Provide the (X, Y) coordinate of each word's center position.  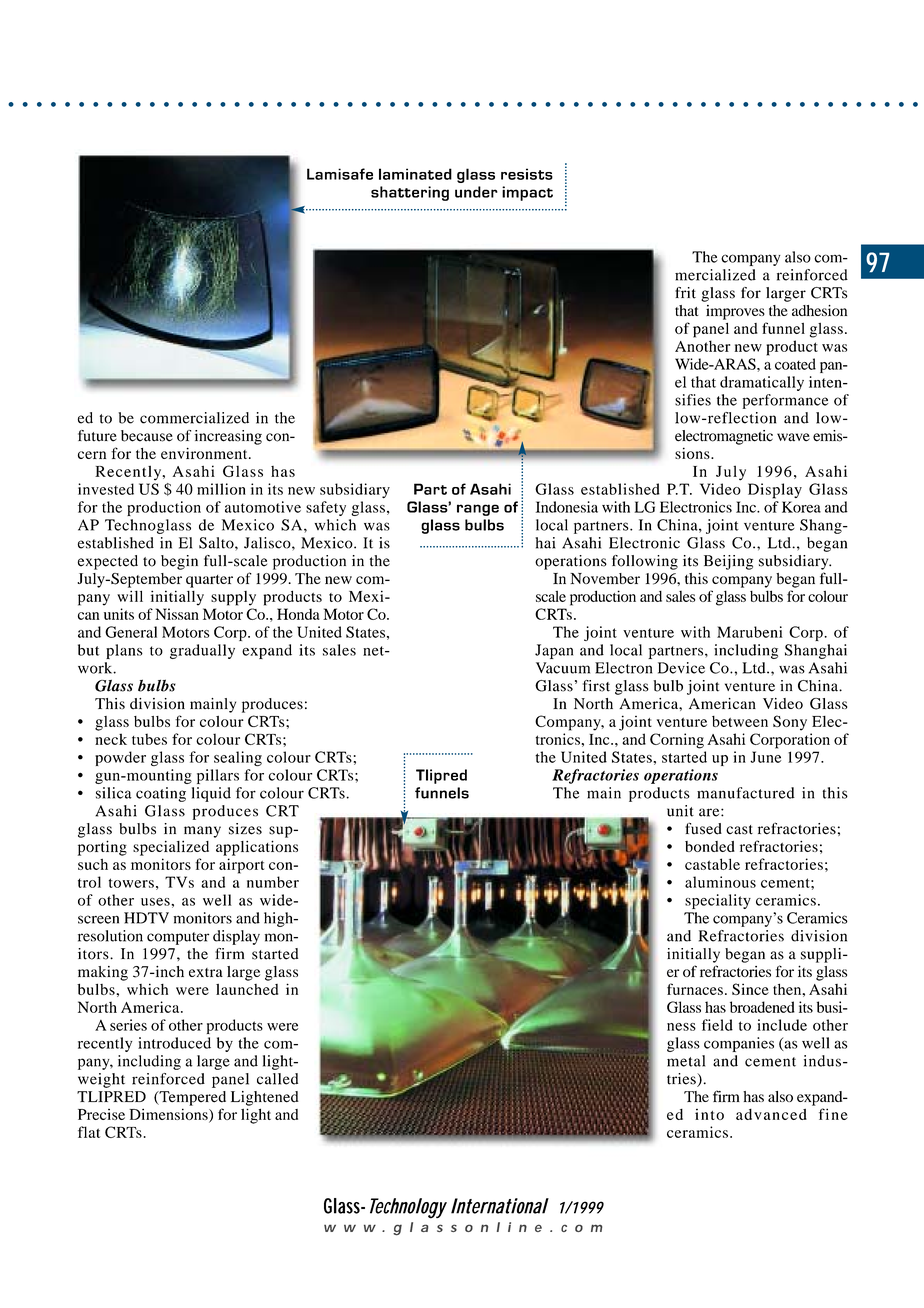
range (478, 510)
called (277, 1079)
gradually (202, 651)
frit (685, 293)
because (147, 436)
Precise (101, 1114)
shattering (410, 193)
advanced (771, 1114)
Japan (554, 651)
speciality (718, 901)
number (273, 882)
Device (681, 668)
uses (156, 902)
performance (785, 401)
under (476, 192)
